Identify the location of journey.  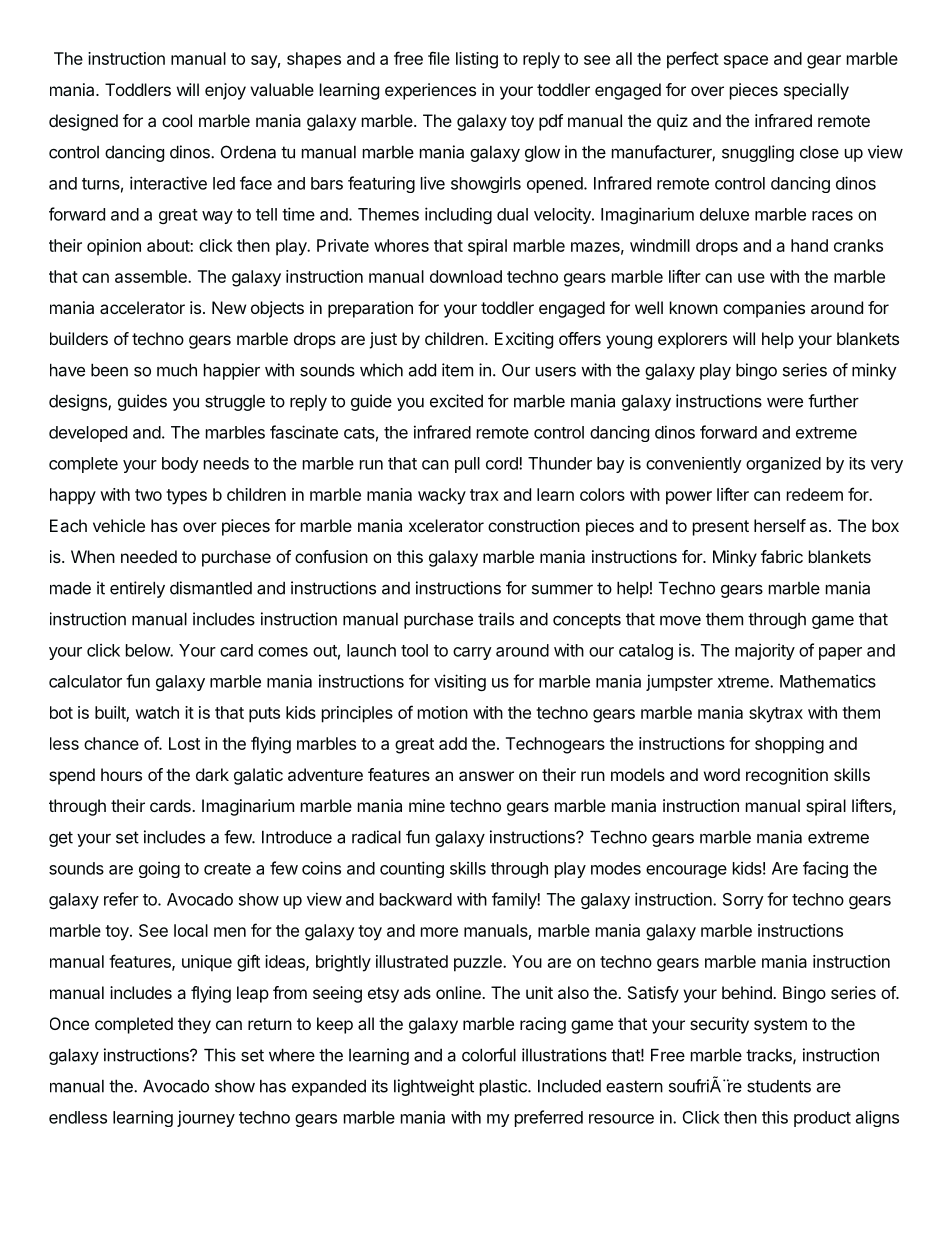
(206, 1118).
